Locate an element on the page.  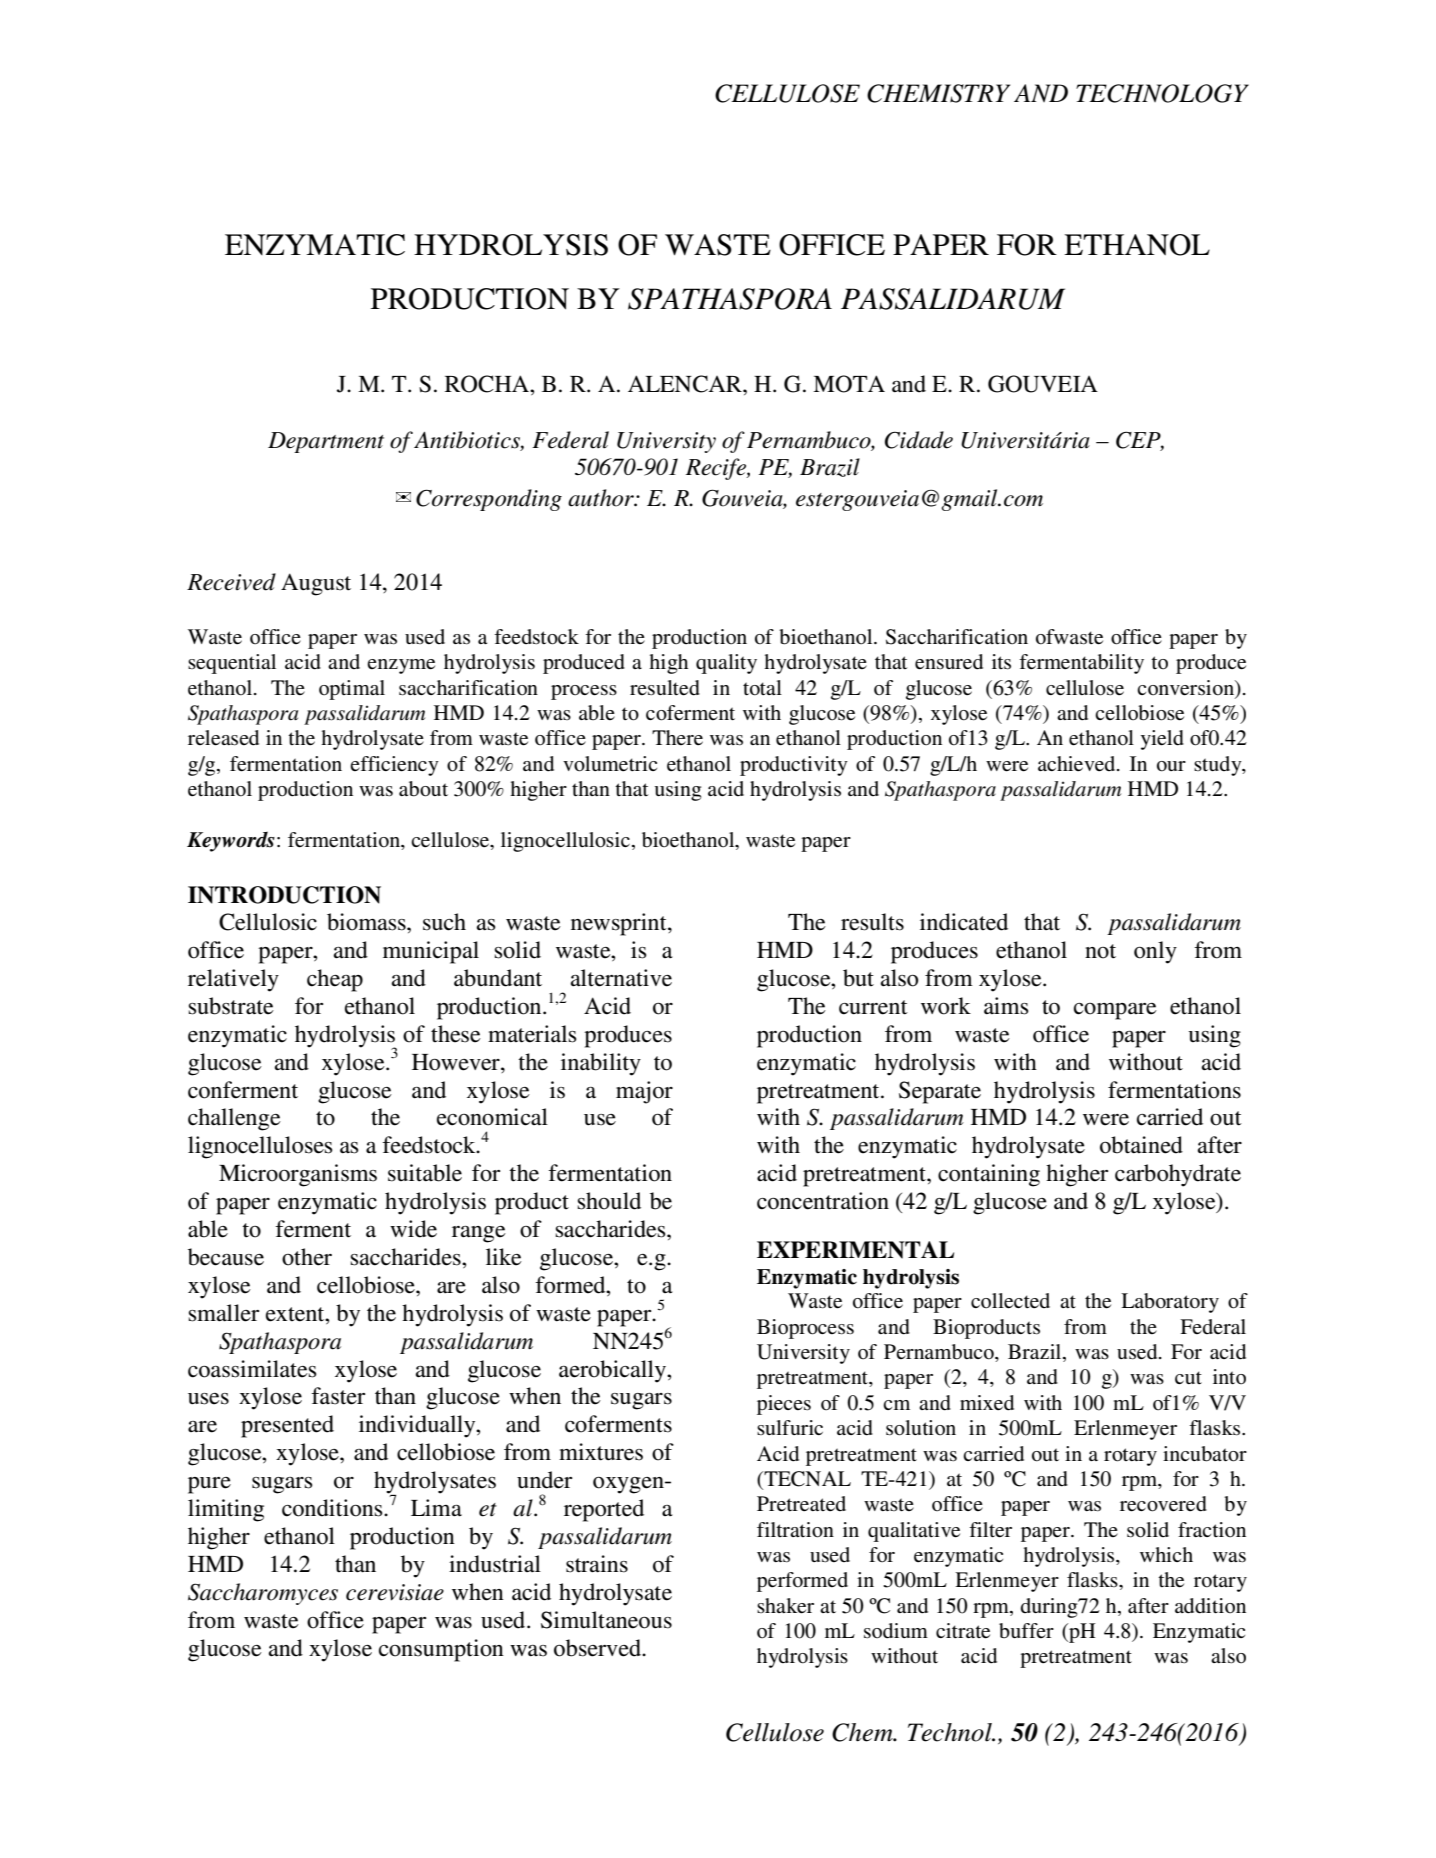
alternative is located at coordinates (621, 978).
